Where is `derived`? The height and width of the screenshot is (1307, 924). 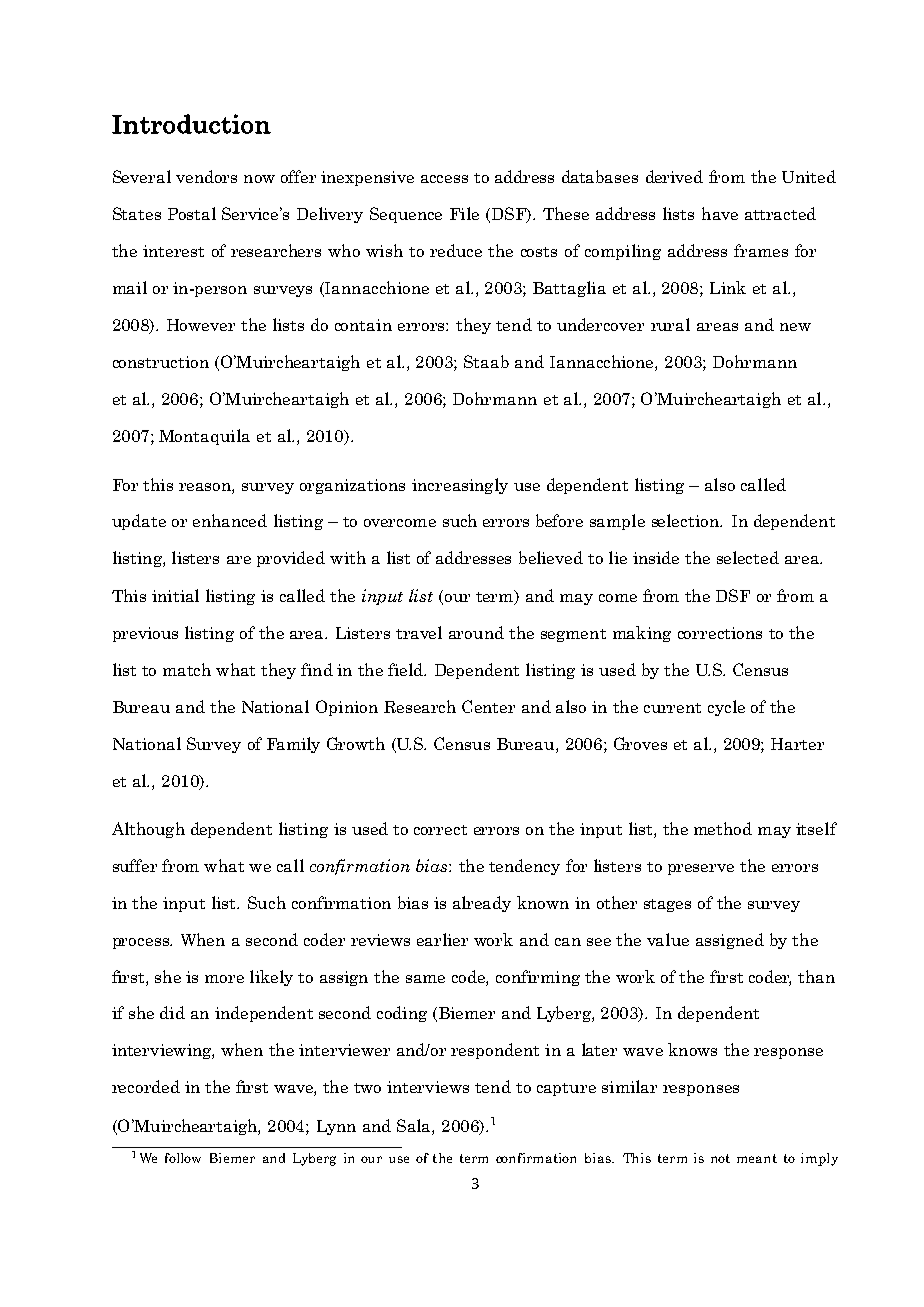 derived is located at coordinates (674, 176).
